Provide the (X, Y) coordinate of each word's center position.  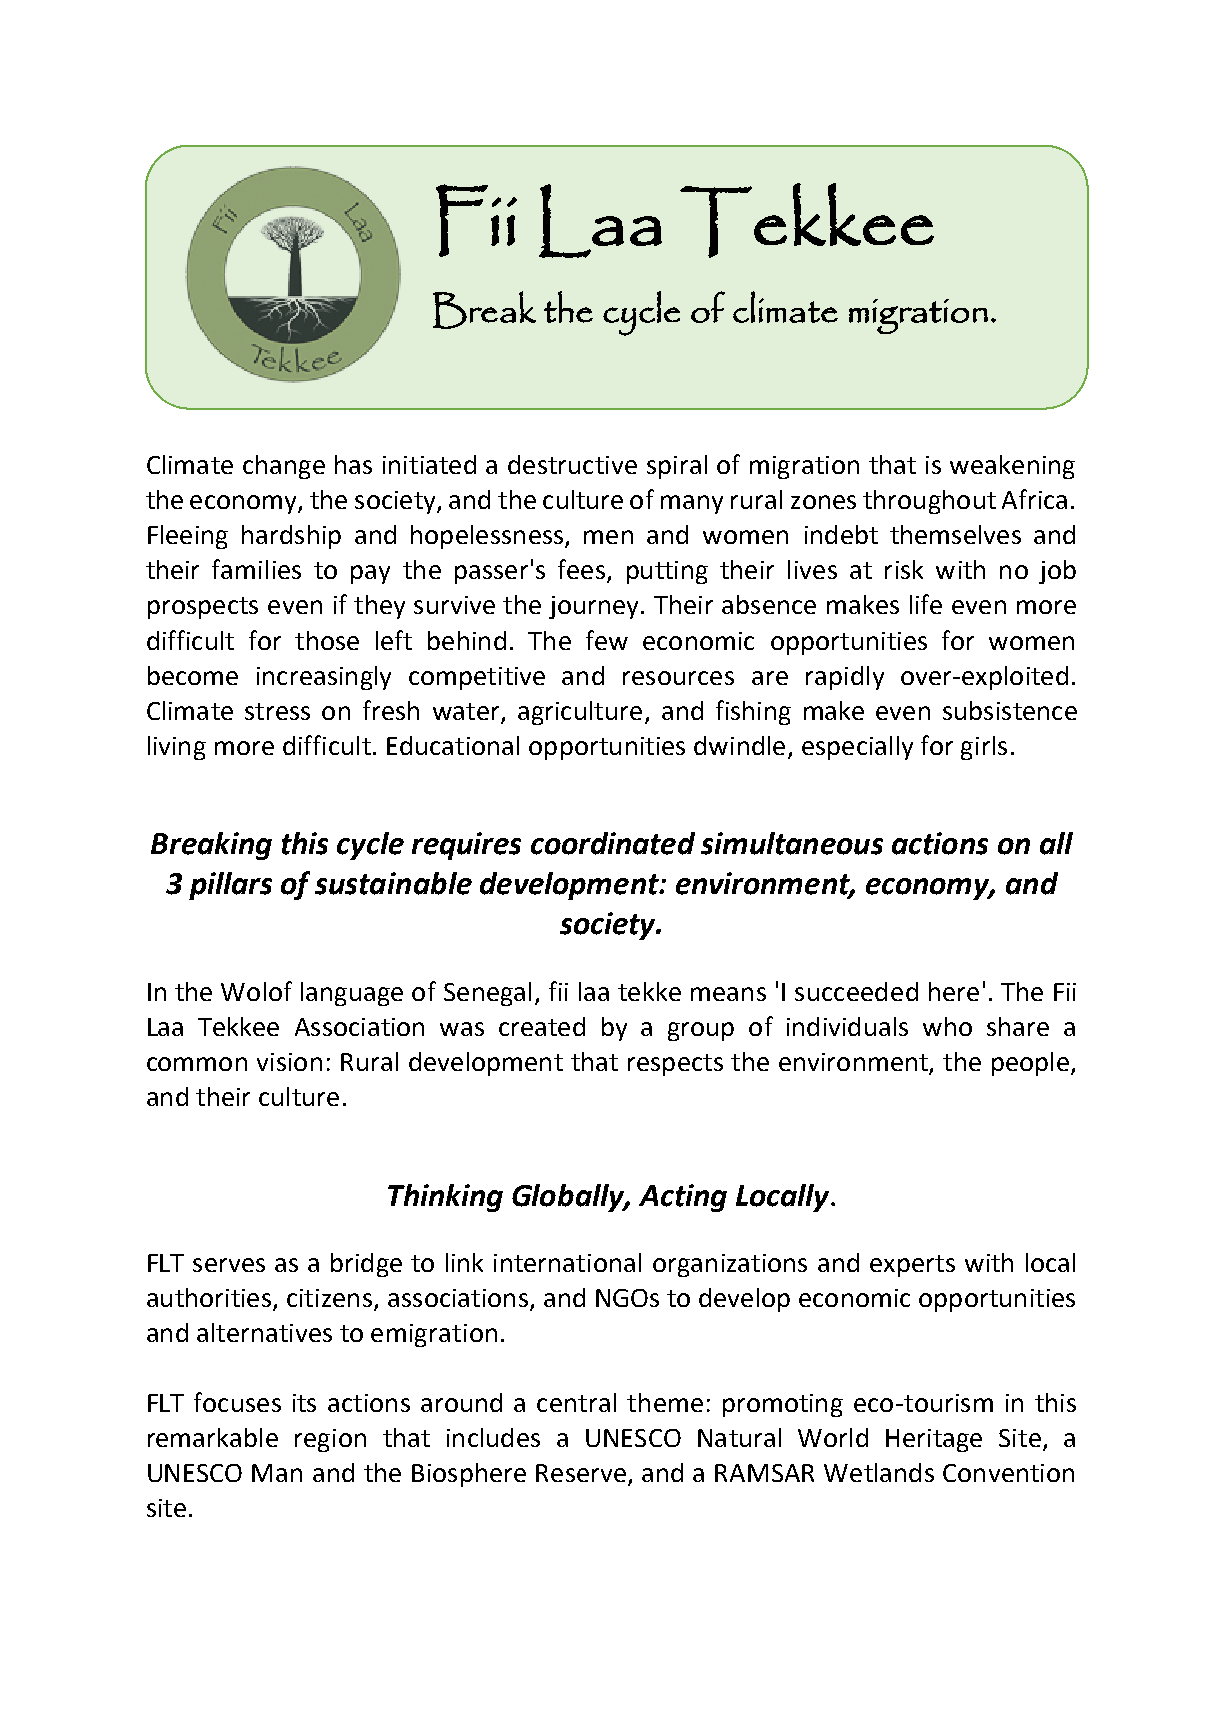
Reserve (581, 1473)
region (330, 1440)
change (284, 467)
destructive (572, 464)
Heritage (934, 1440)
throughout (929, 502)
